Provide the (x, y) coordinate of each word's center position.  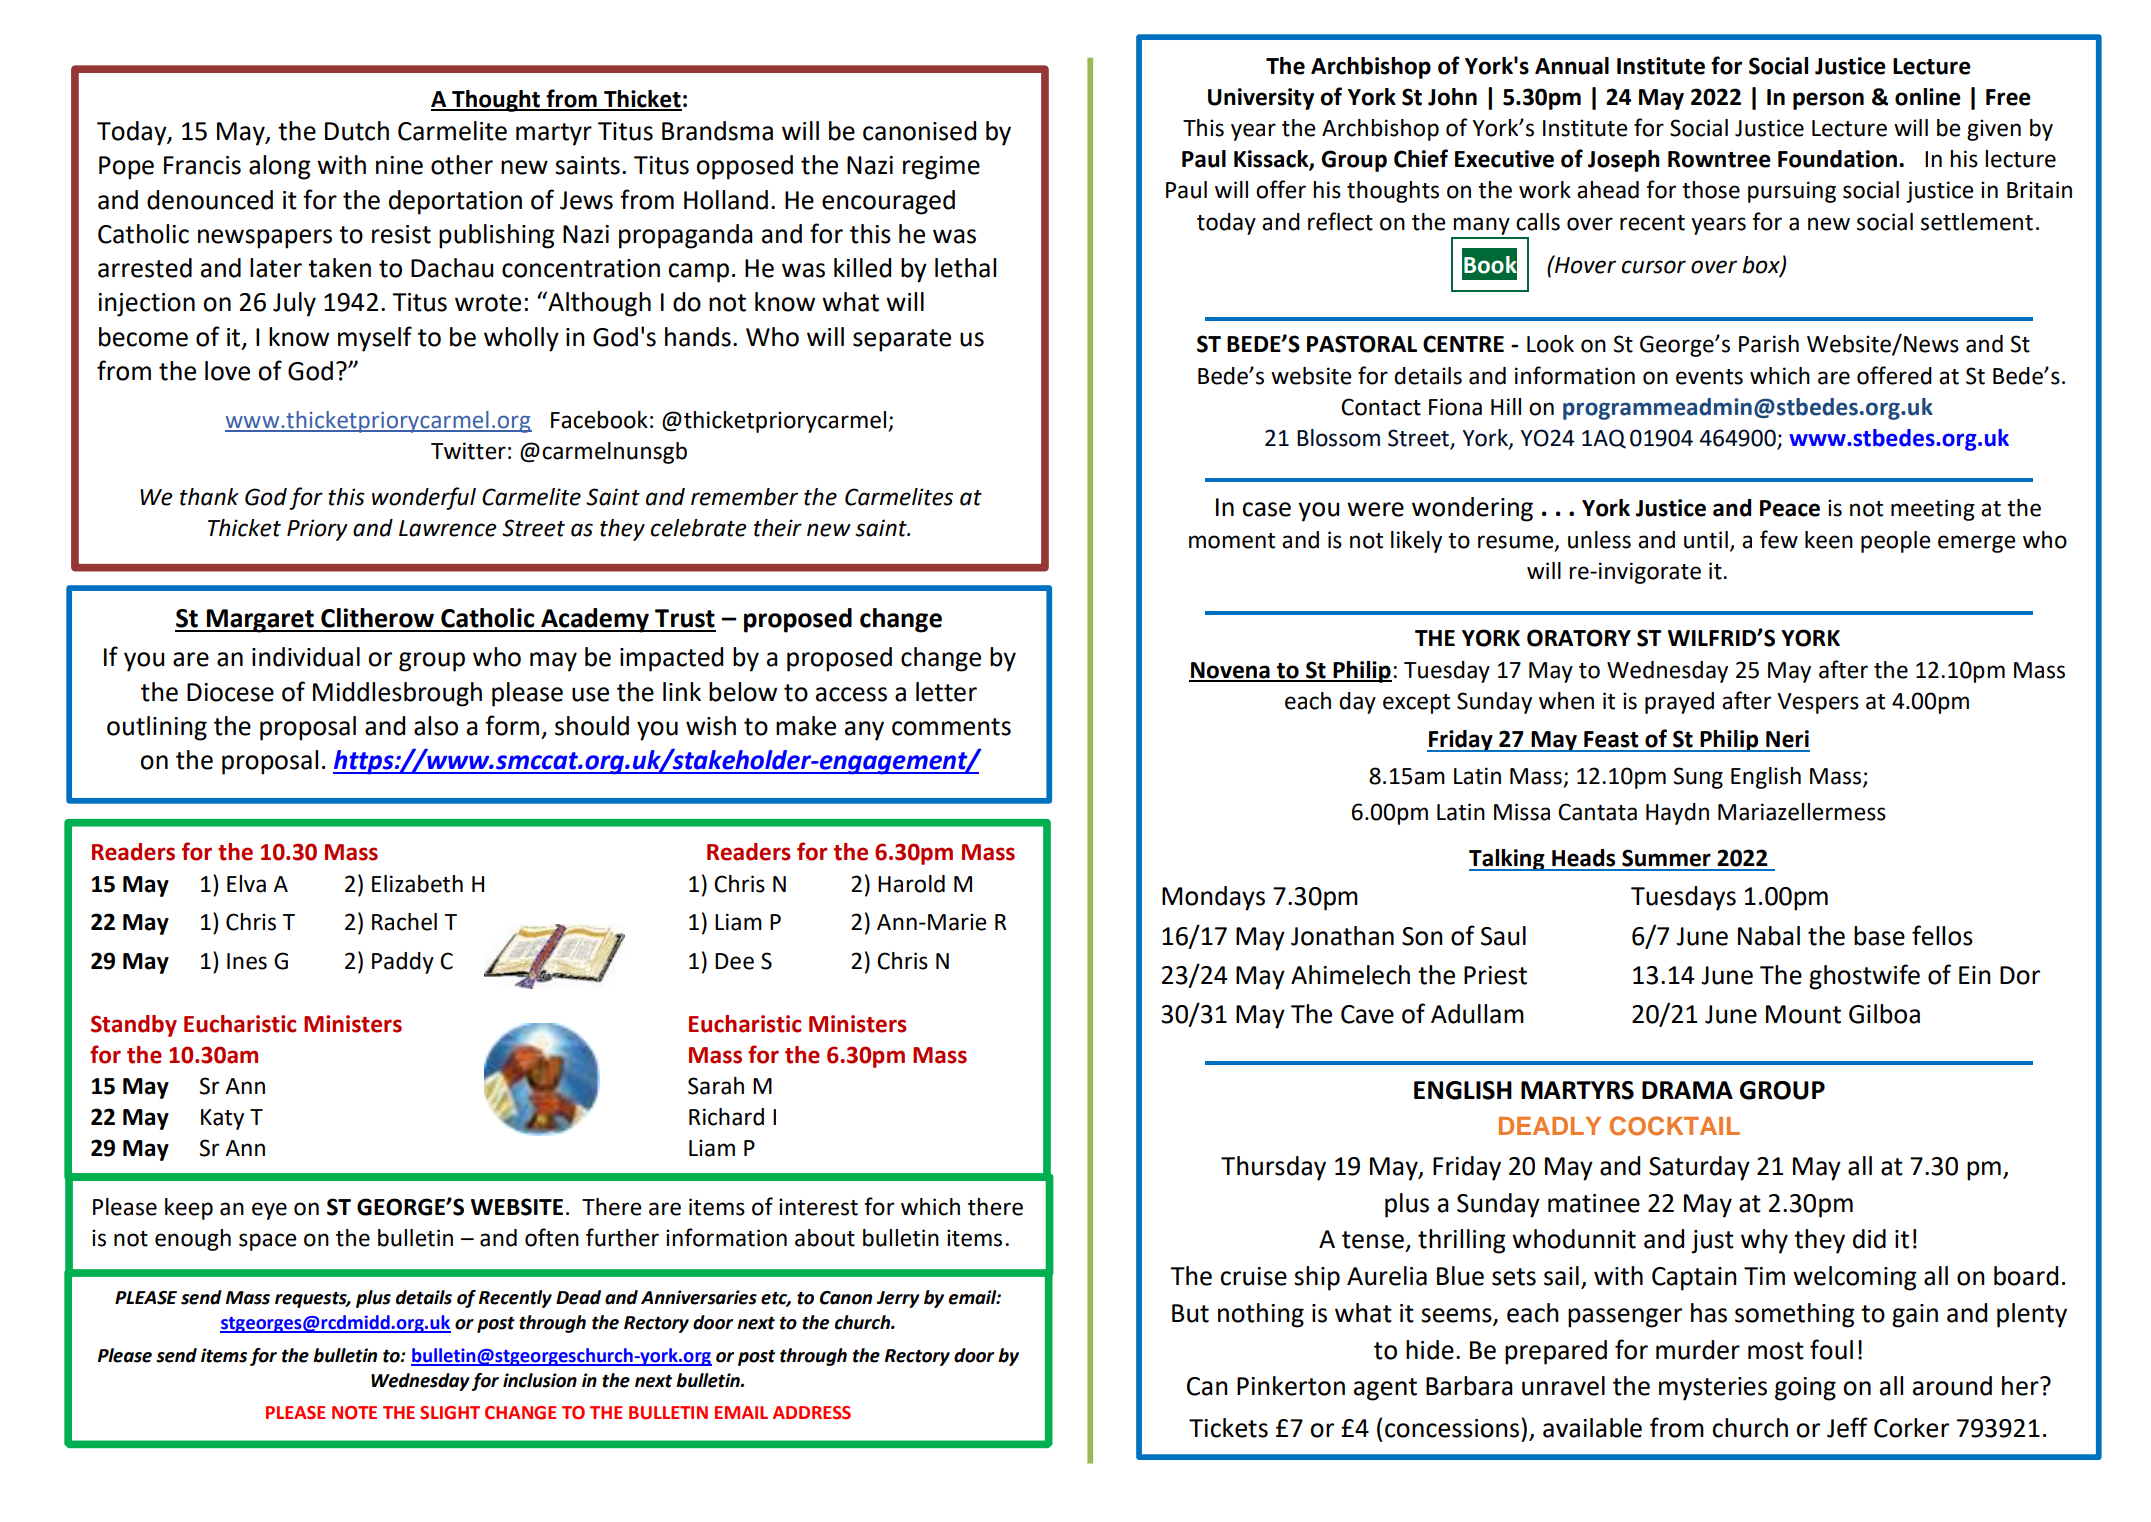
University (1261, 99)
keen (1829, 540)
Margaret (260, 621)
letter (946, 692)
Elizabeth (417, 884)
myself (375, 339)
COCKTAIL (1675, 1126)
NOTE (354, 1413)
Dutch (357, 131)
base (1879, 936)
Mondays (1213, 898)
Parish (1769, 344)
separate (902, 340)
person (1828, 101)
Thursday (1273, 1168)
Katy (222, 1119)
